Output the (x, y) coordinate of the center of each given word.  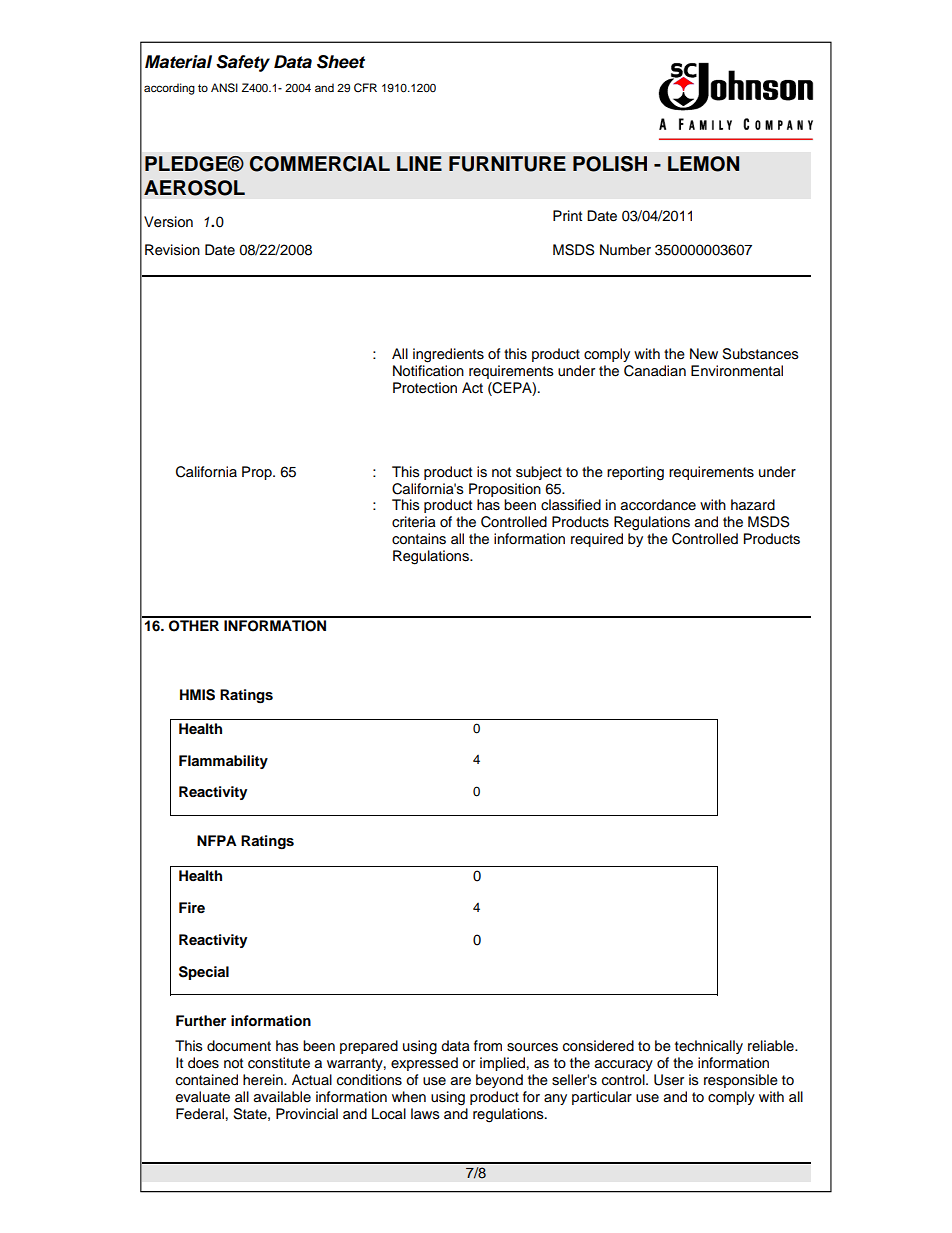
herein (264, 1080)
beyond (499, 1081)
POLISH (610, 164)
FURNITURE (507, 164)
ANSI (224, 88)
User (669, 1080)
